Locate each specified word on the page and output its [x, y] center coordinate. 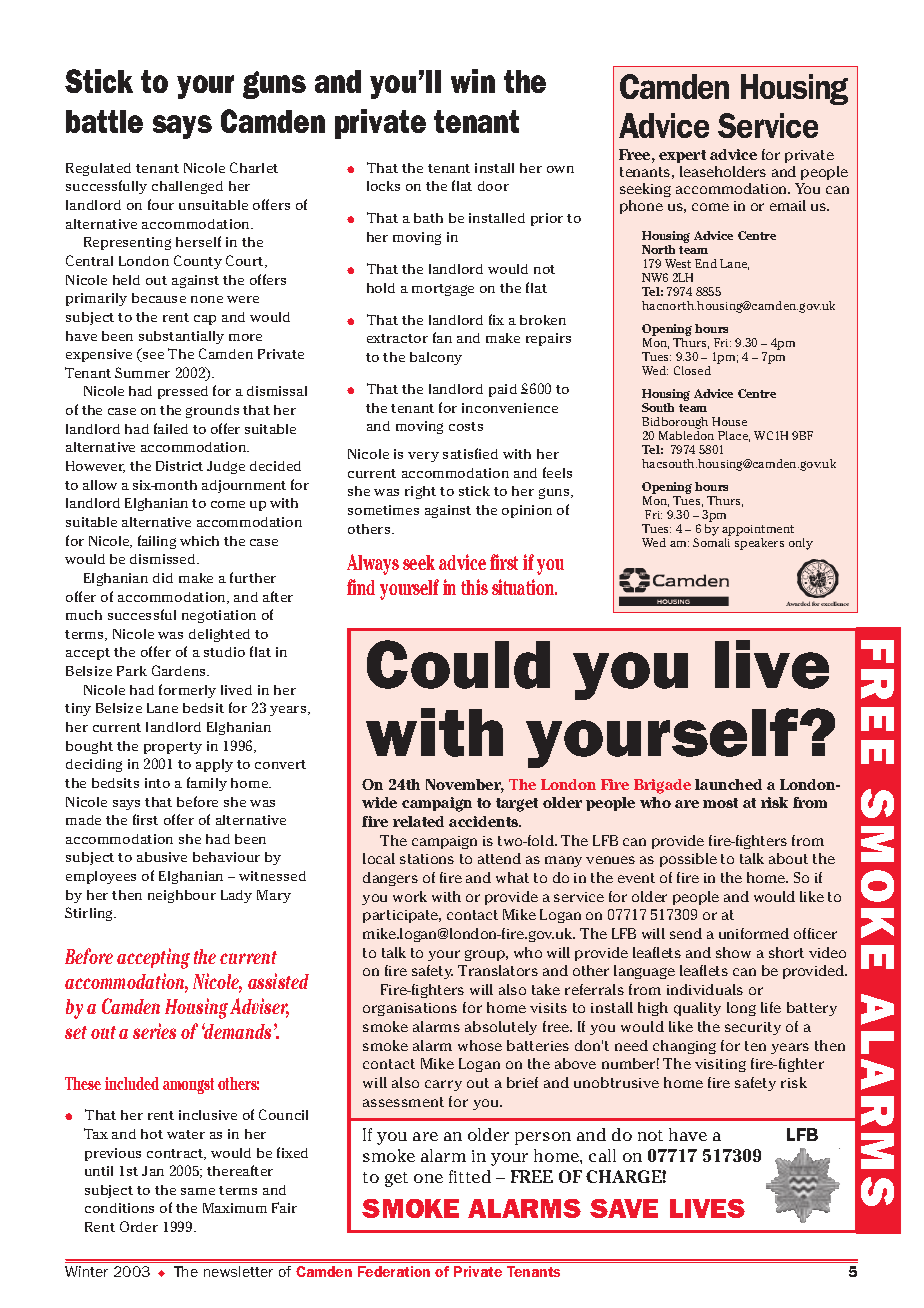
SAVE [624, 1208]
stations [427, 859]
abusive [162, 857]
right [420, 492]
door [493, 186]
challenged [187, 187]
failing [157, 542]
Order [139, 1226]
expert [682, 156]
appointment [758, 532]
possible [688, 860]
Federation [394, 1271]
